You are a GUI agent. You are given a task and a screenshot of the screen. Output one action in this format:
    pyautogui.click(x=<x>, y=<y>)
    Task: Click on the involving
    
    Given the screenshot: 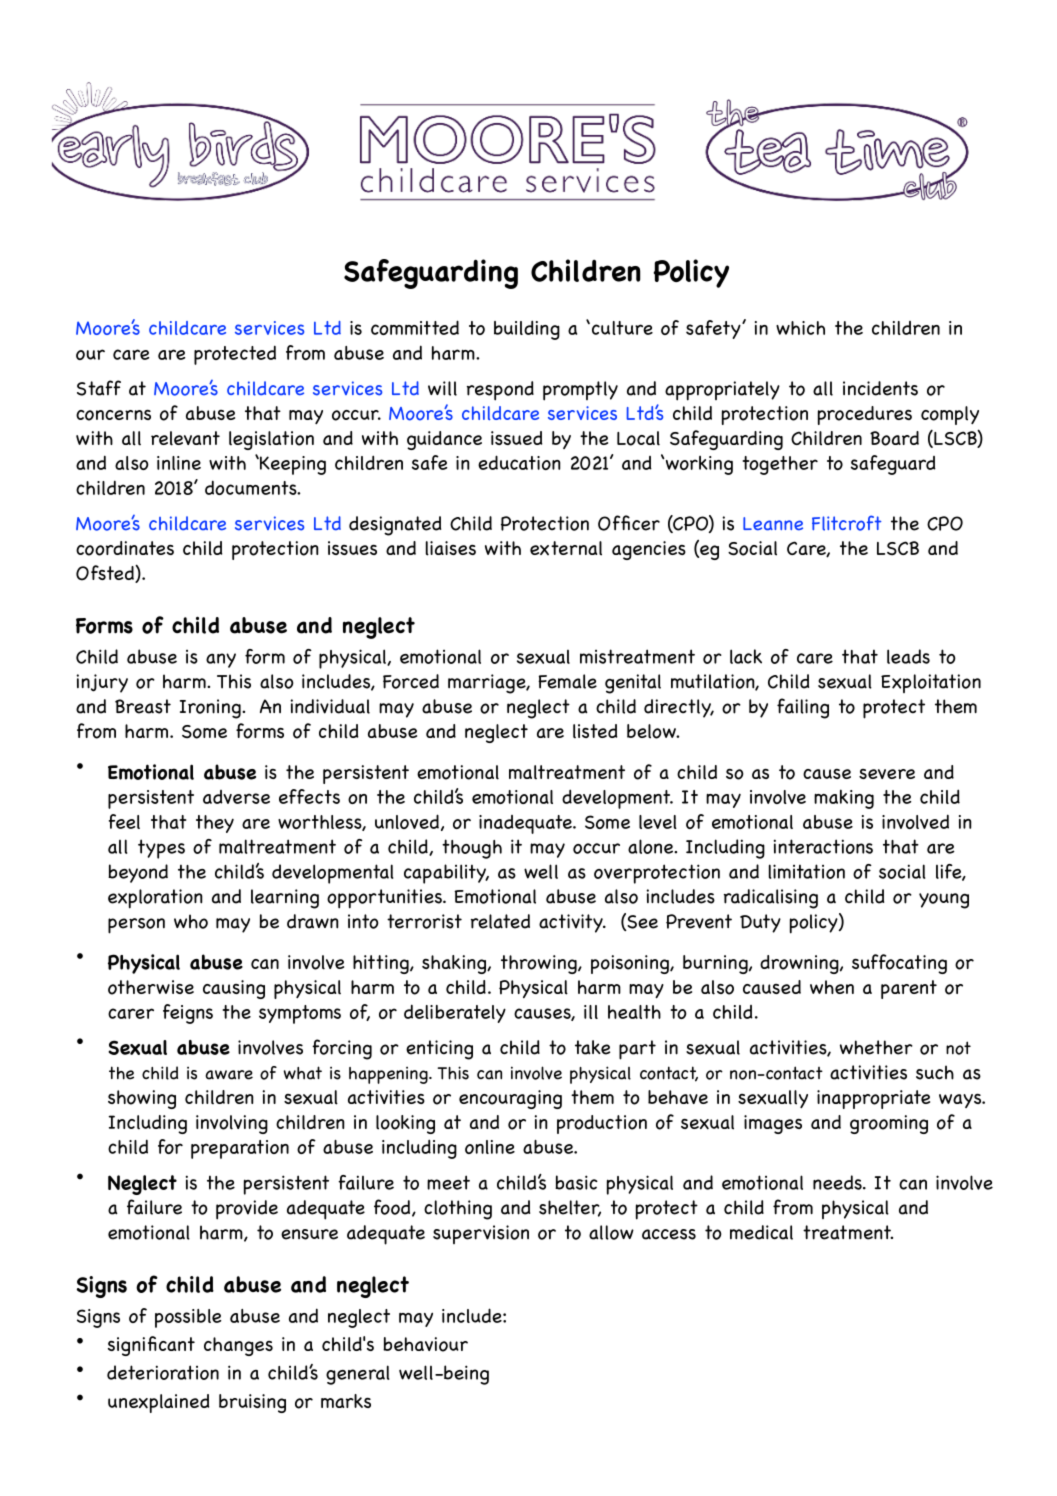 What is the action you would take?
    pyautogui.click(x=232, y=1124)
